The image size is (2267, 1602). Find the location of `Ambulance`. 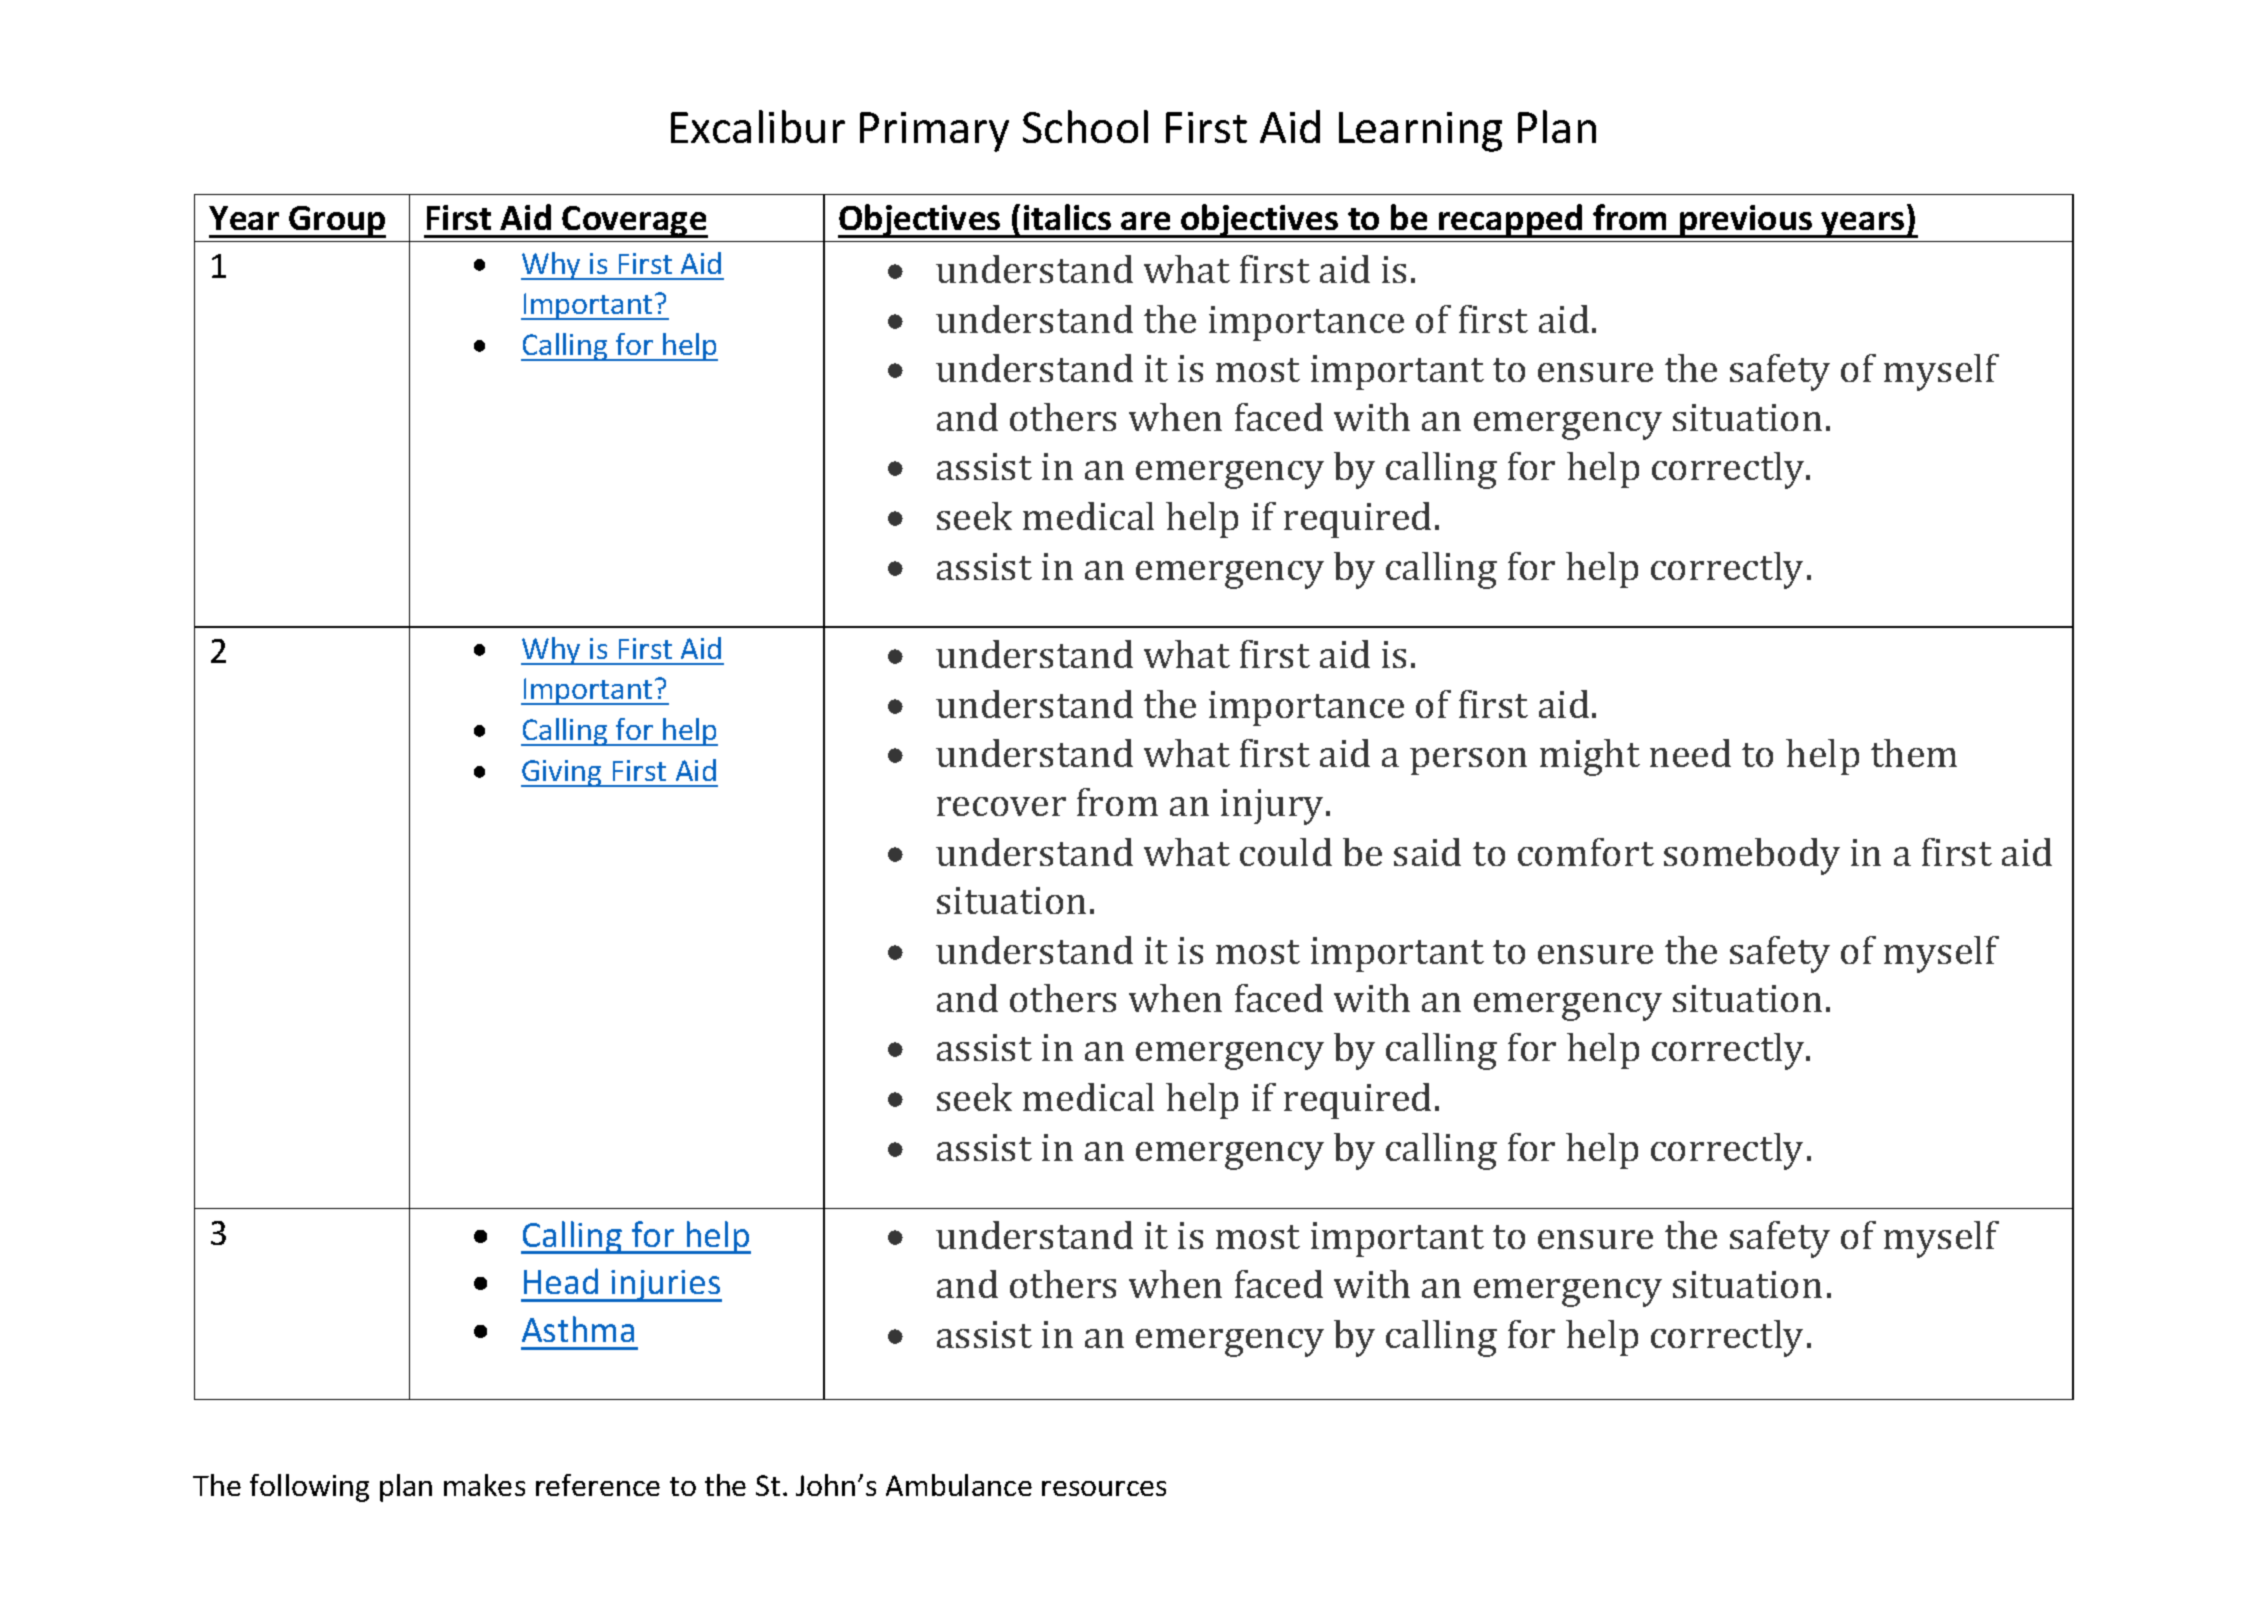

Ambulance is located at coordinates (959, 1485).
